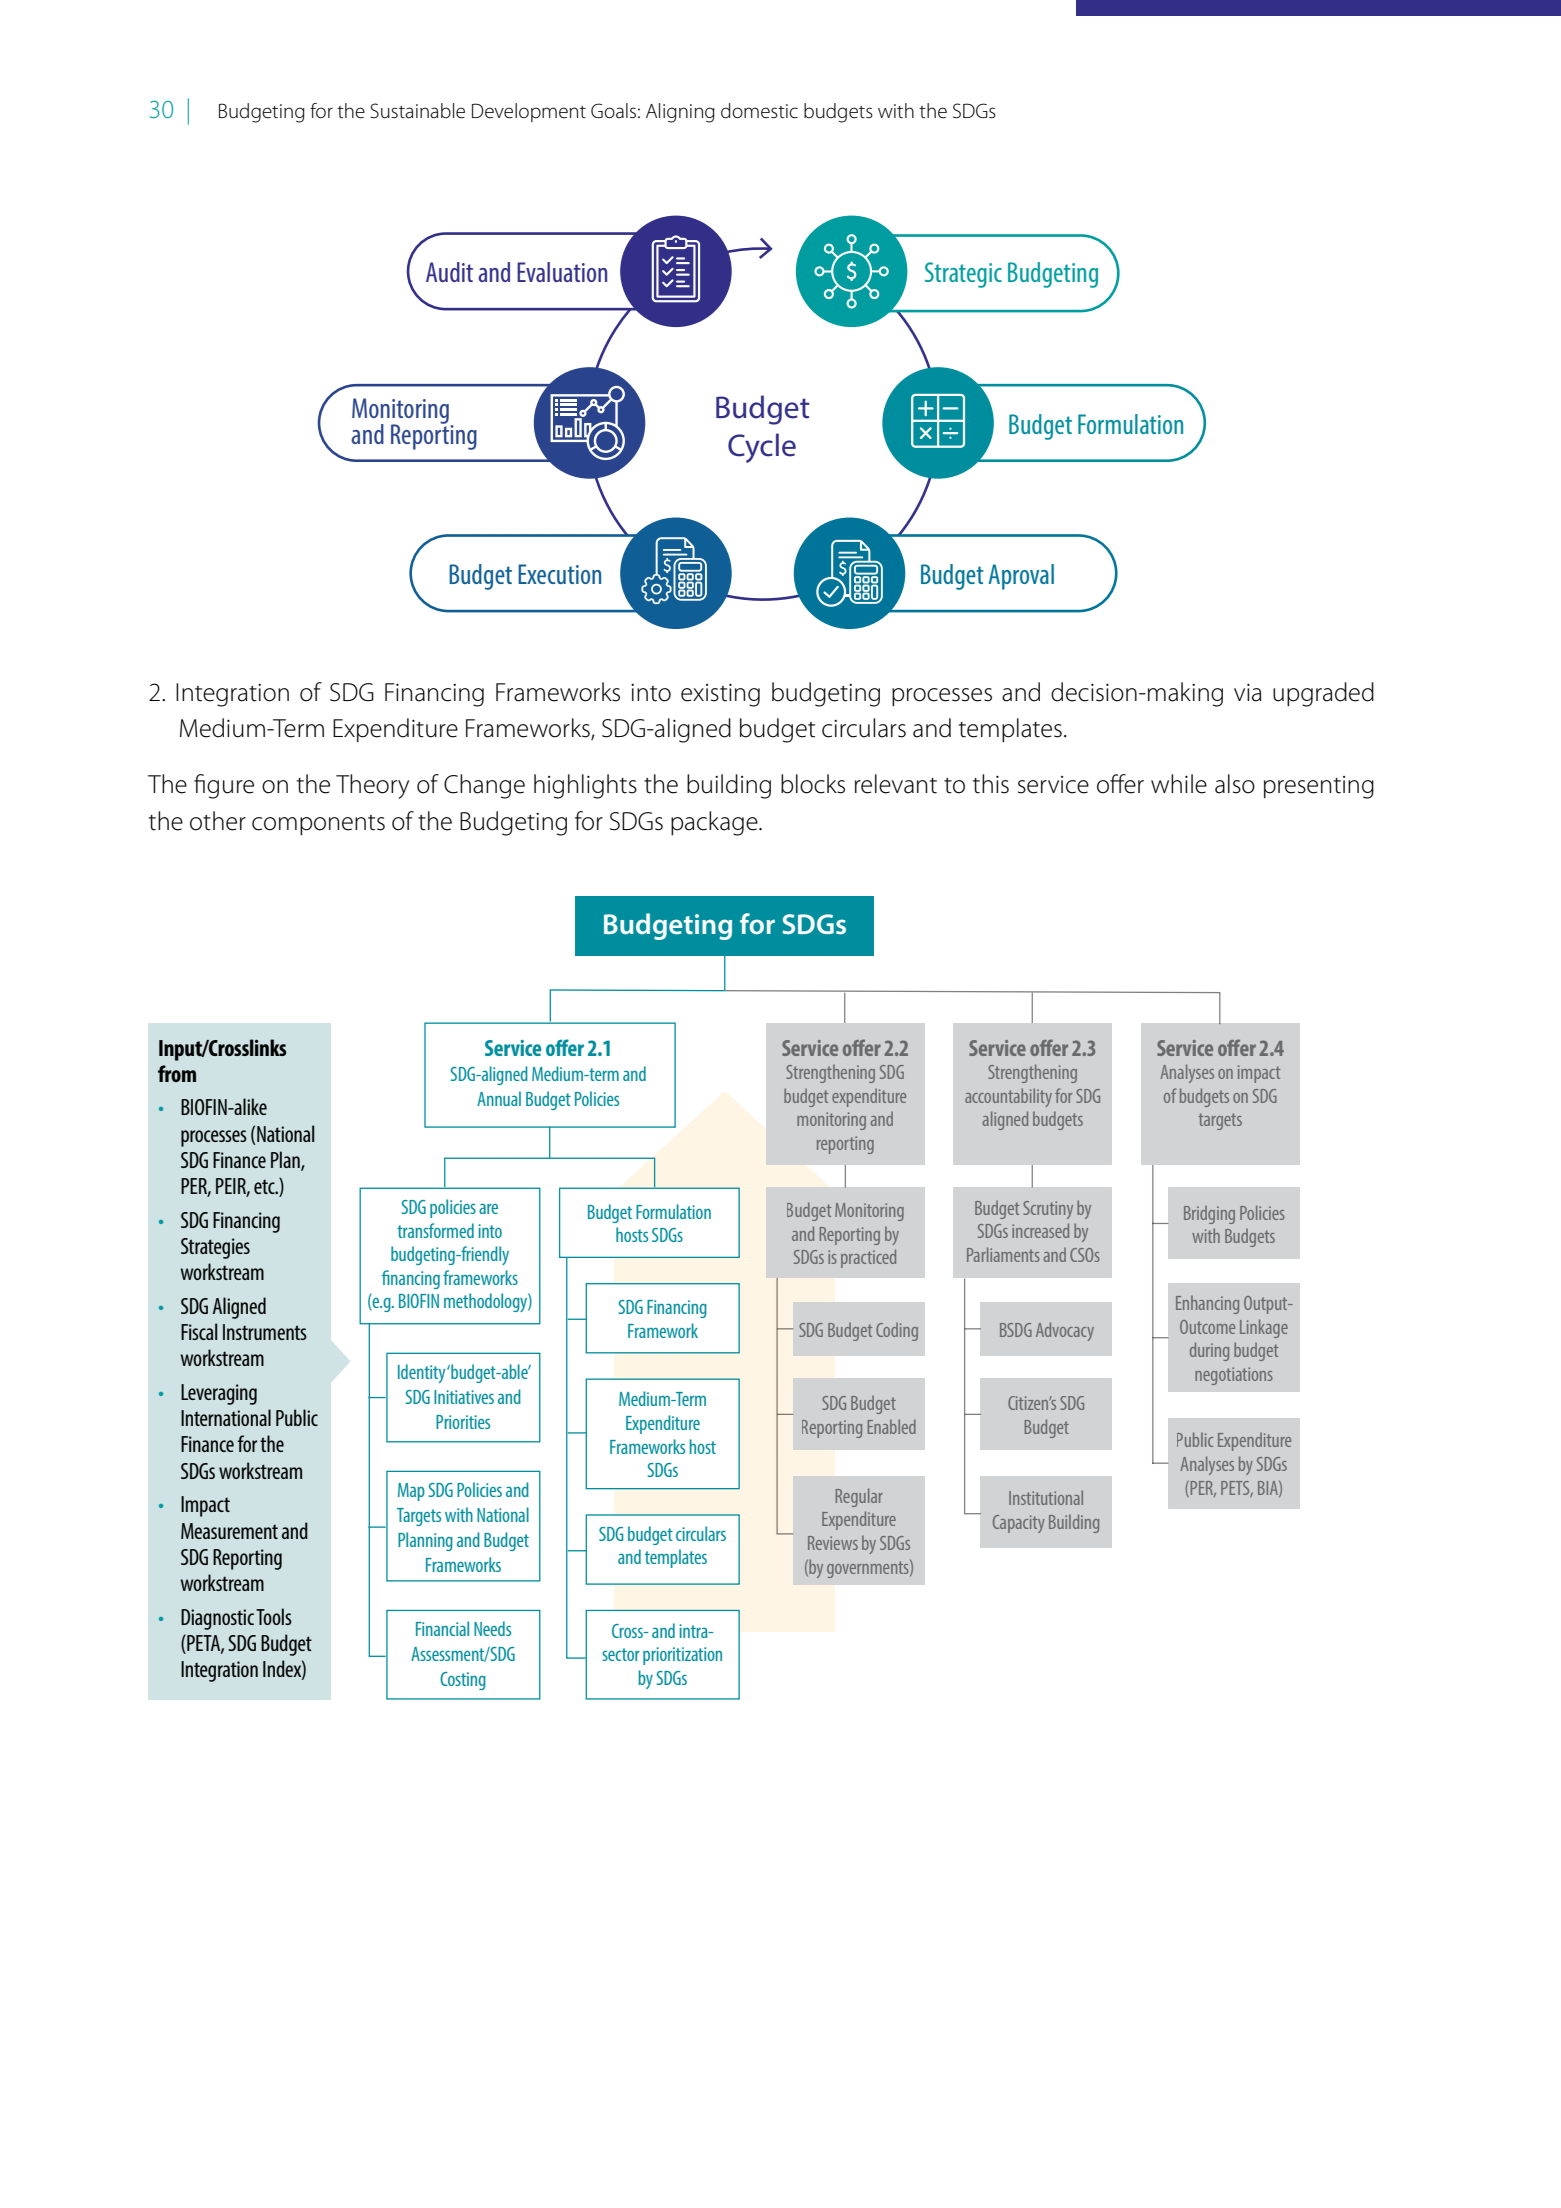  Describe the element at coordinates (559, 574) in the image. I see `Execution` at that location.
